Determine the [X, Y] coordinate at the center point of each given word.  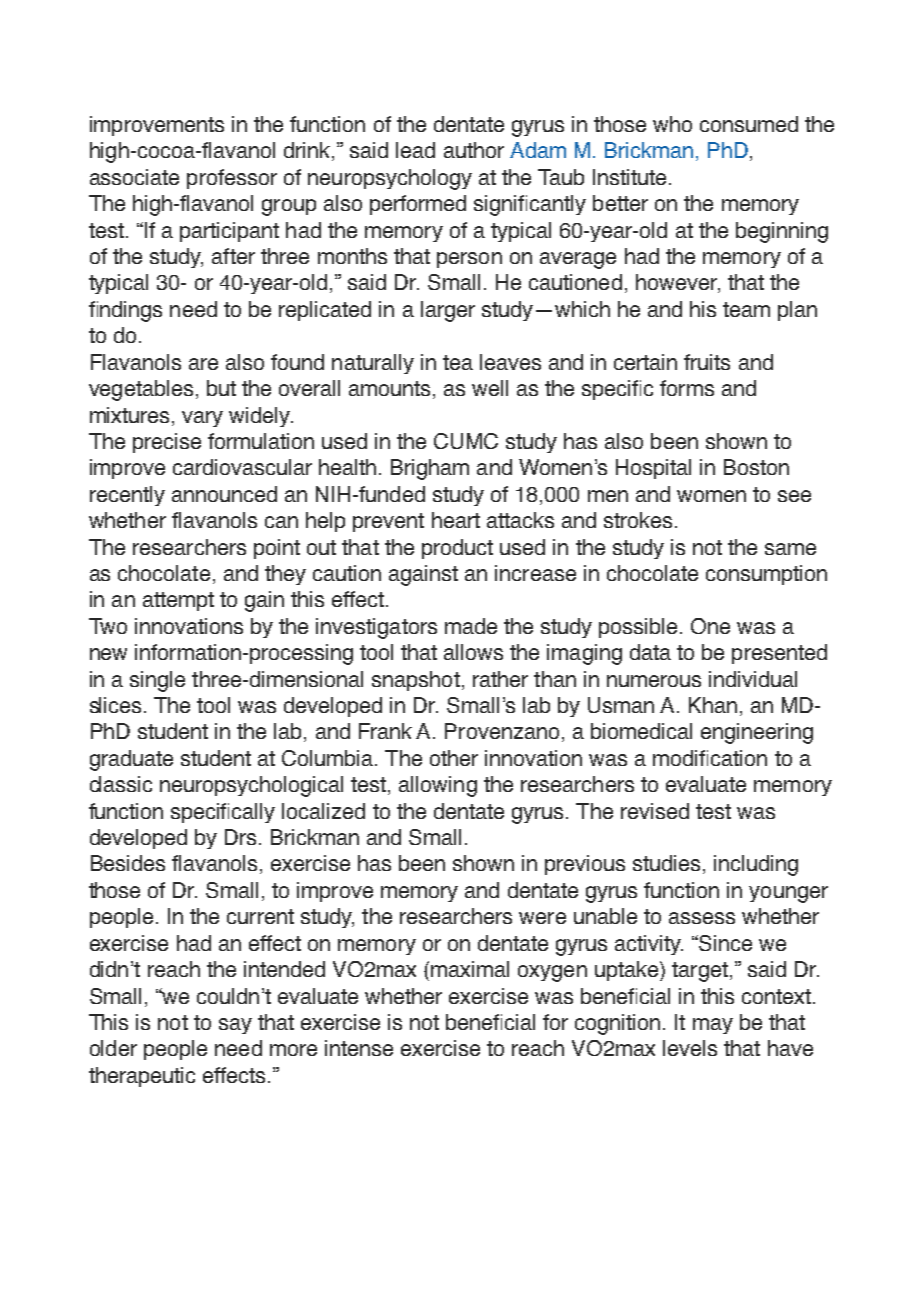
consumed [749, 124]
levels [690, 1048]
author [474, 150]
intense [359, 1048]
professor [232, 179]
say [235, 1026]
